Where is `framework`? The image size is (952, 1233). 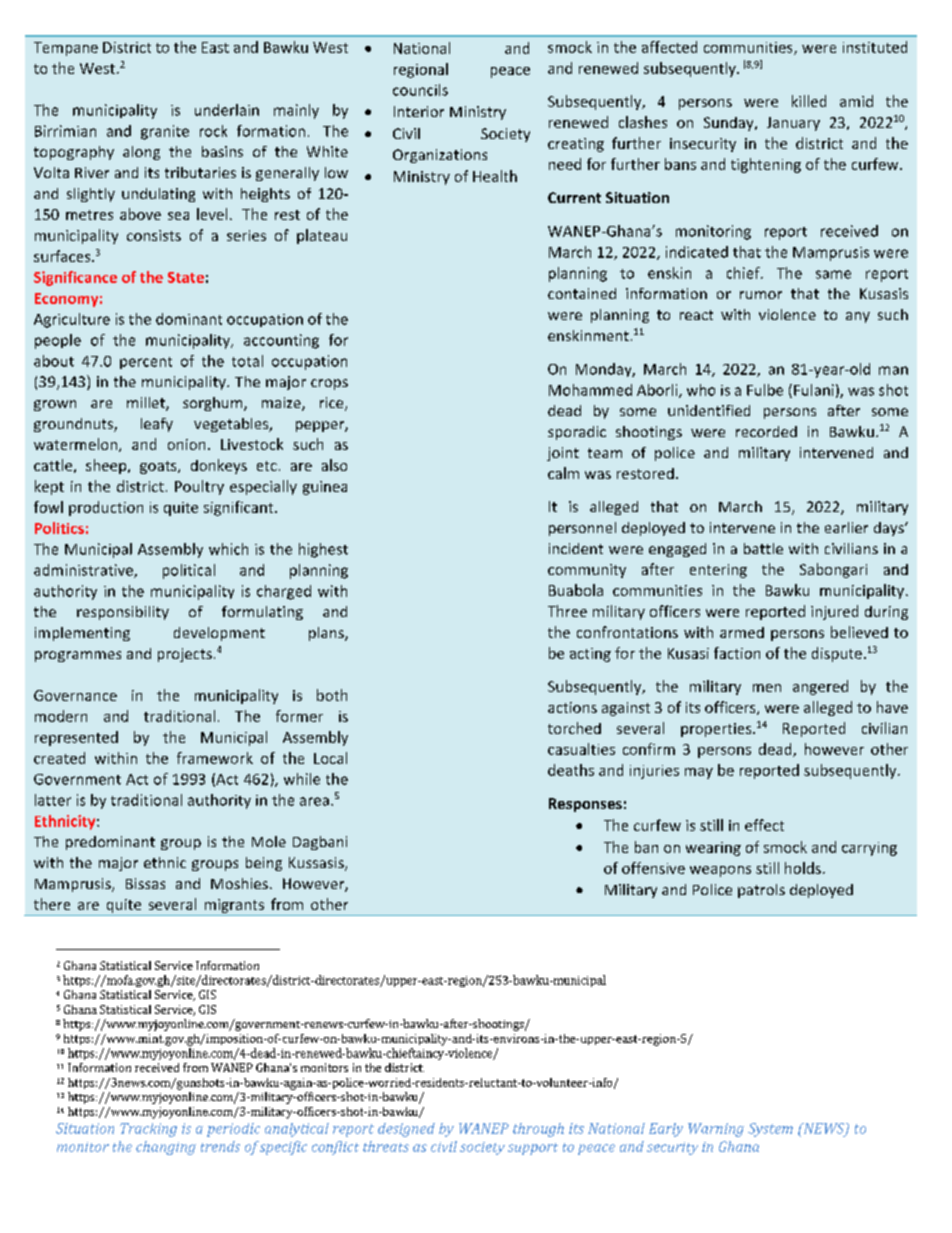 framework is located at coordinates (215, 758).
